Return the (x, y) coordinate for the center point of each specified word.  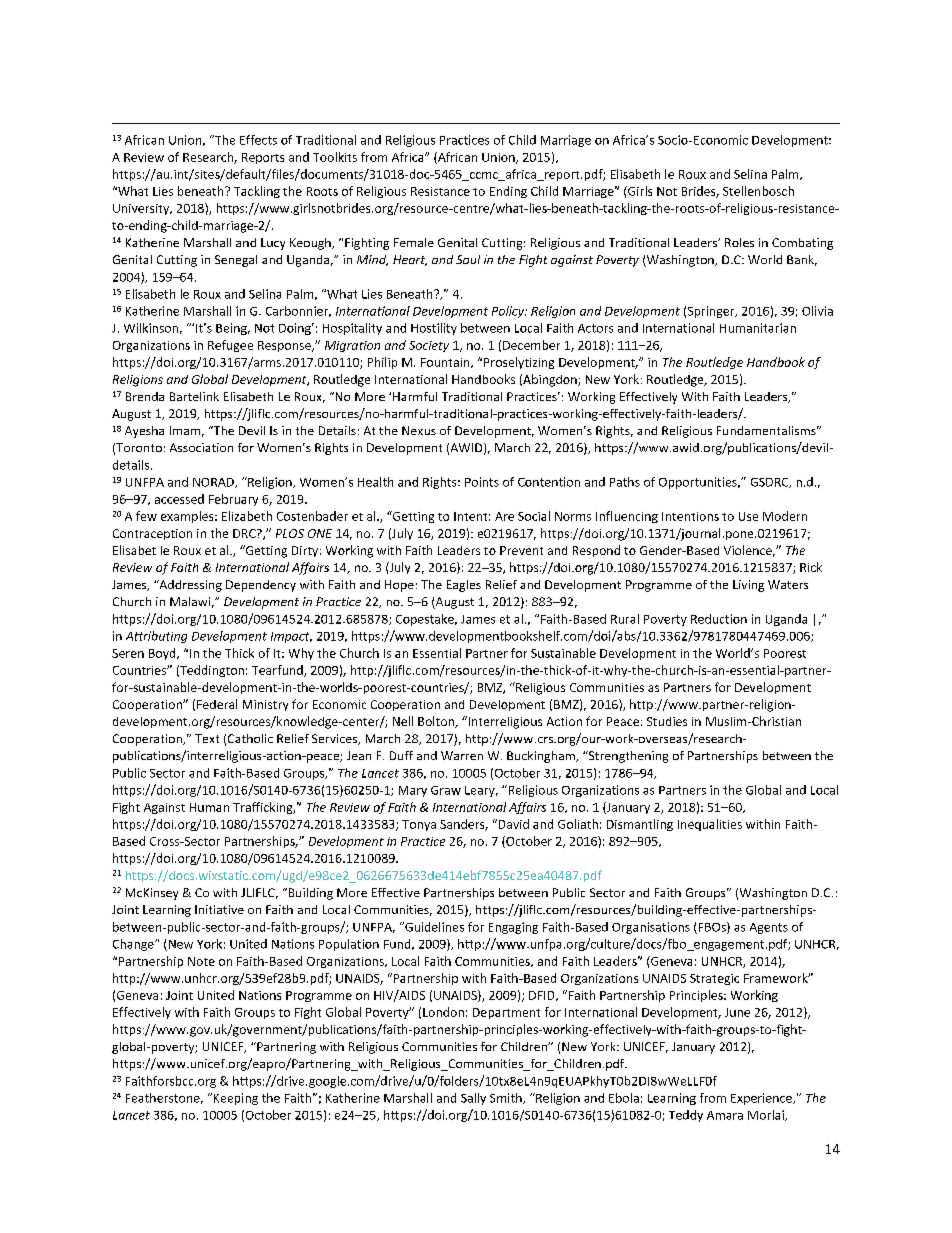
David (512, 824)
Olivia (817, 311)
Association (201, 447)
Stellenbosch (758, 191)
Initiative (219, 909)
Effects (258, 140)
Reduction (719, 619)
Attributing (156, 637)
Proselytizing (519, 363)
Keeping (234, 1099)
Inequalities (710, 825)
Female (414, 242)
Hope (399, 586)
